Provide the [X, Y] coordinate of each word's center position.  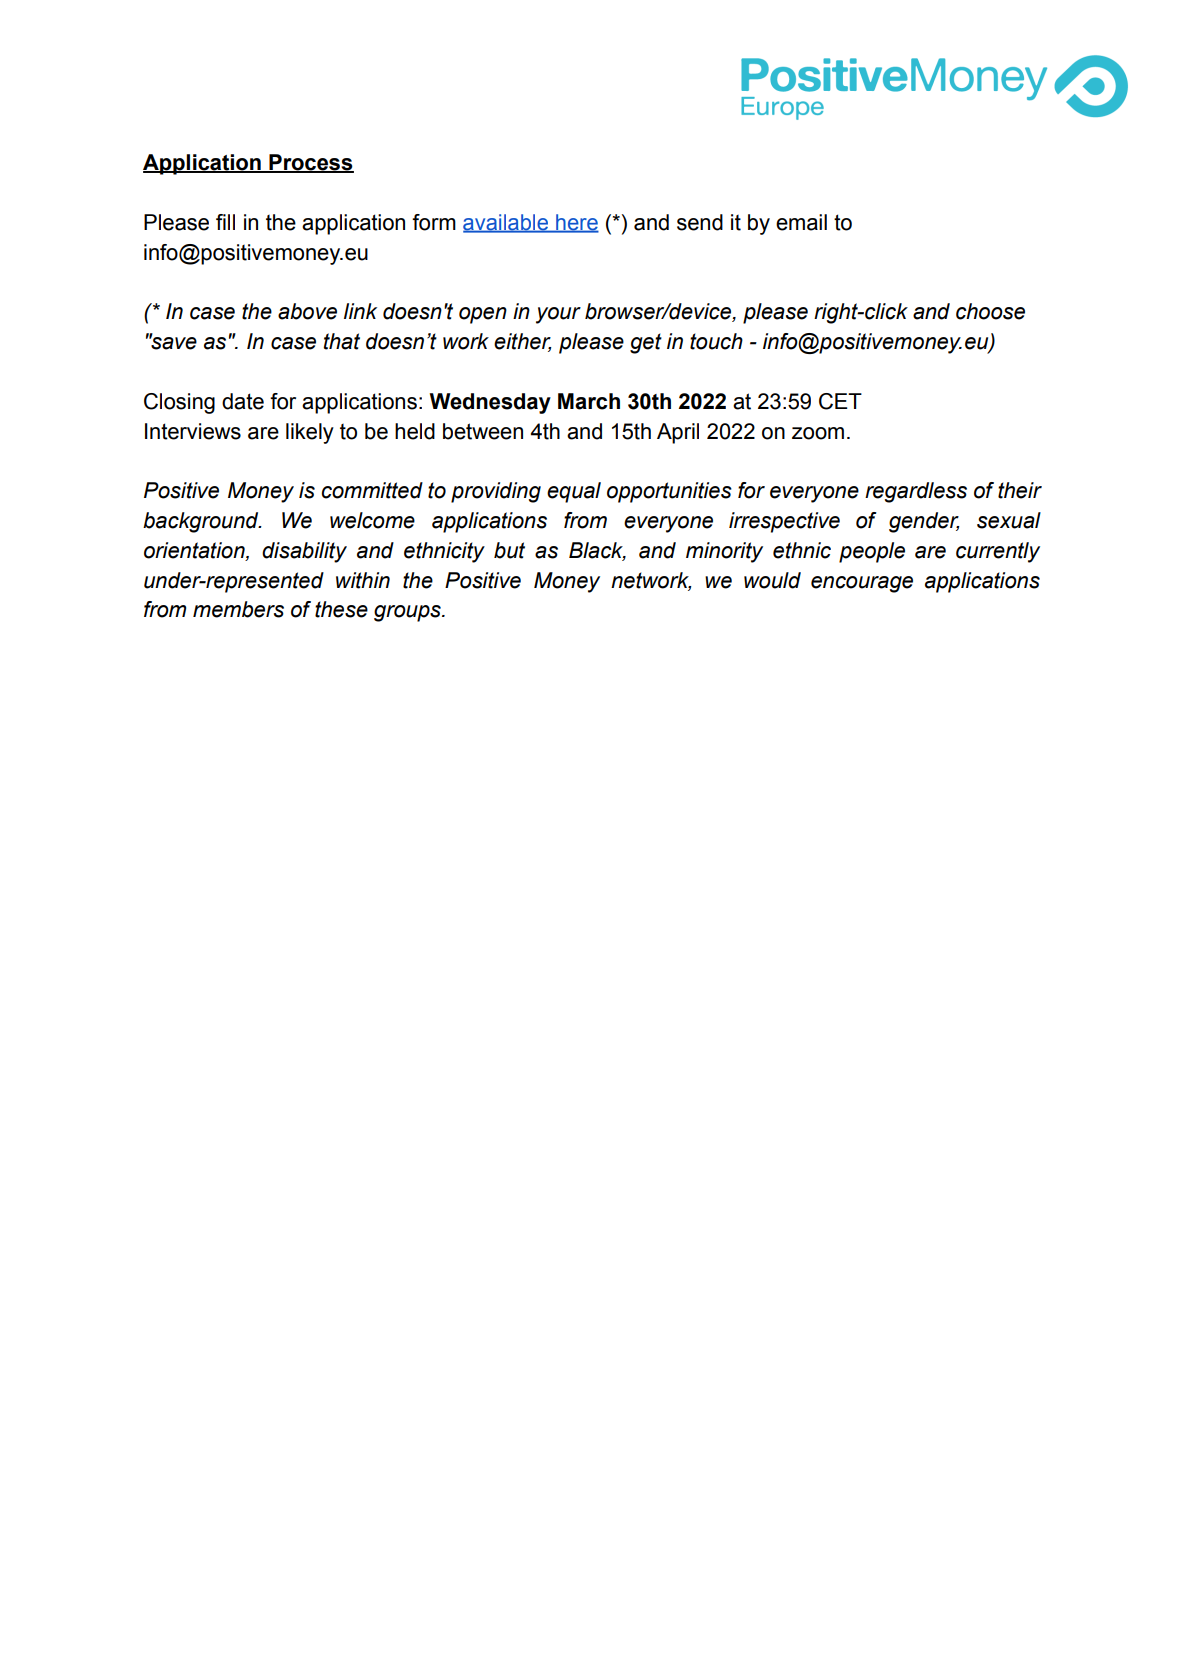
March [589, 401]
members [238, 609]
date [243, 401]
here [576, 223]
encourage [862, 584]
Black [597, 551]
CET [840, 401]
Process [310, 163]
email [801, 222]
